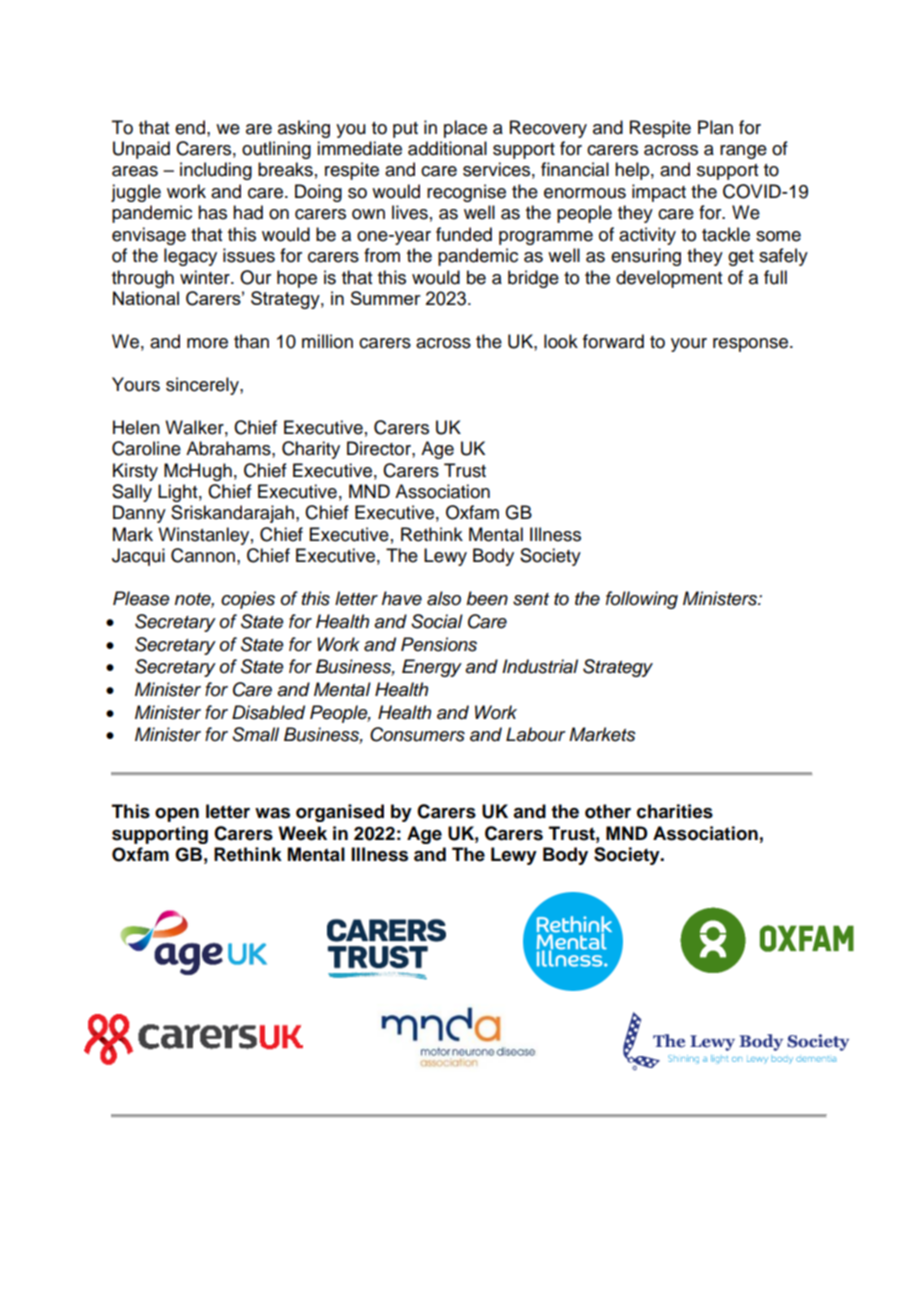 This screenshot has width=924, height=1308. What do you see at coordinates (540, 666) in the screenshot?
I see `Industrial` at bounding box center [540, 666].
